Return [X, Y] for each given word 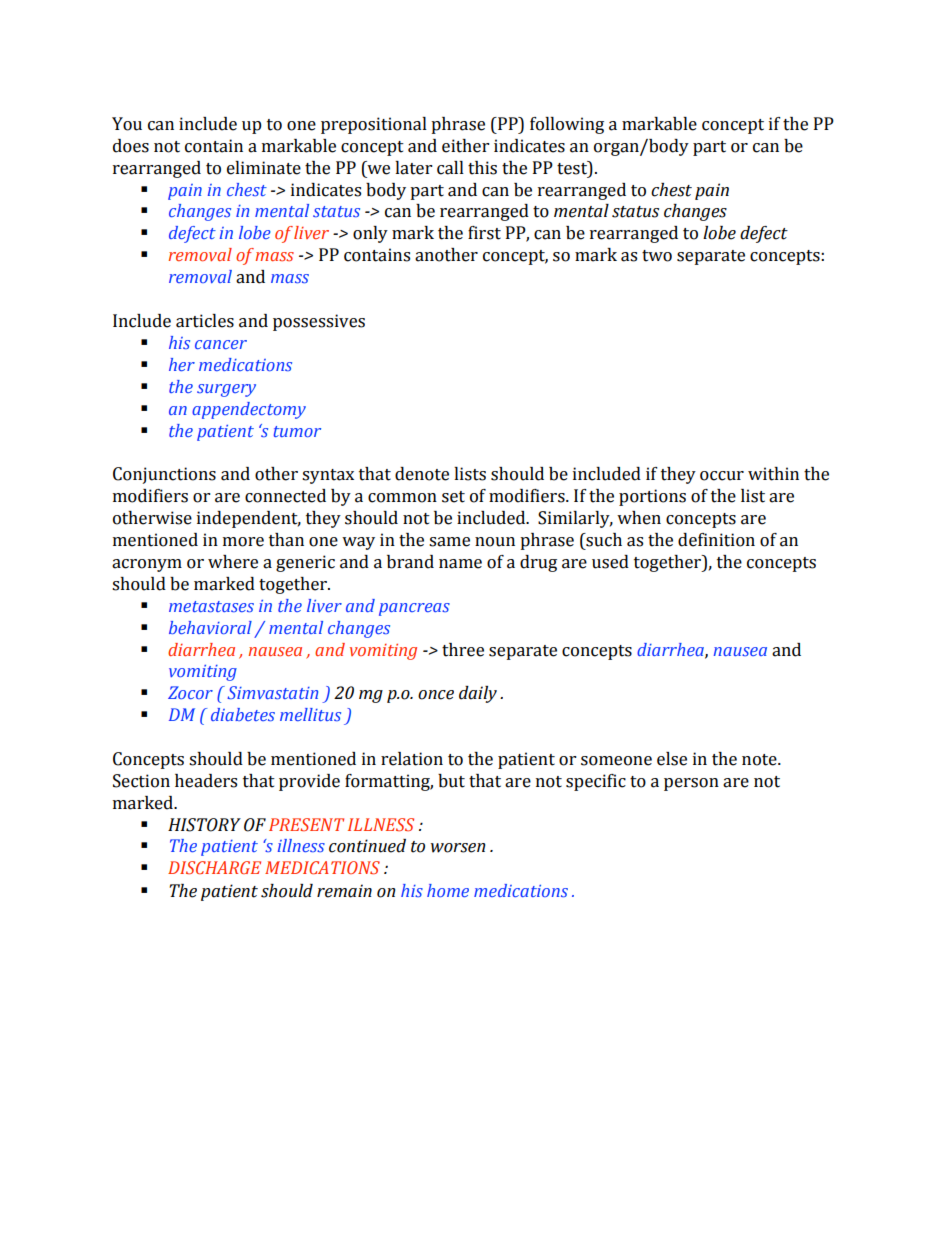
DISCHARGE [214, 867]
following [567, 125]
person [691, 784]
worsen [458, 848]
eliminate [264, 168]
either [465, 146]
